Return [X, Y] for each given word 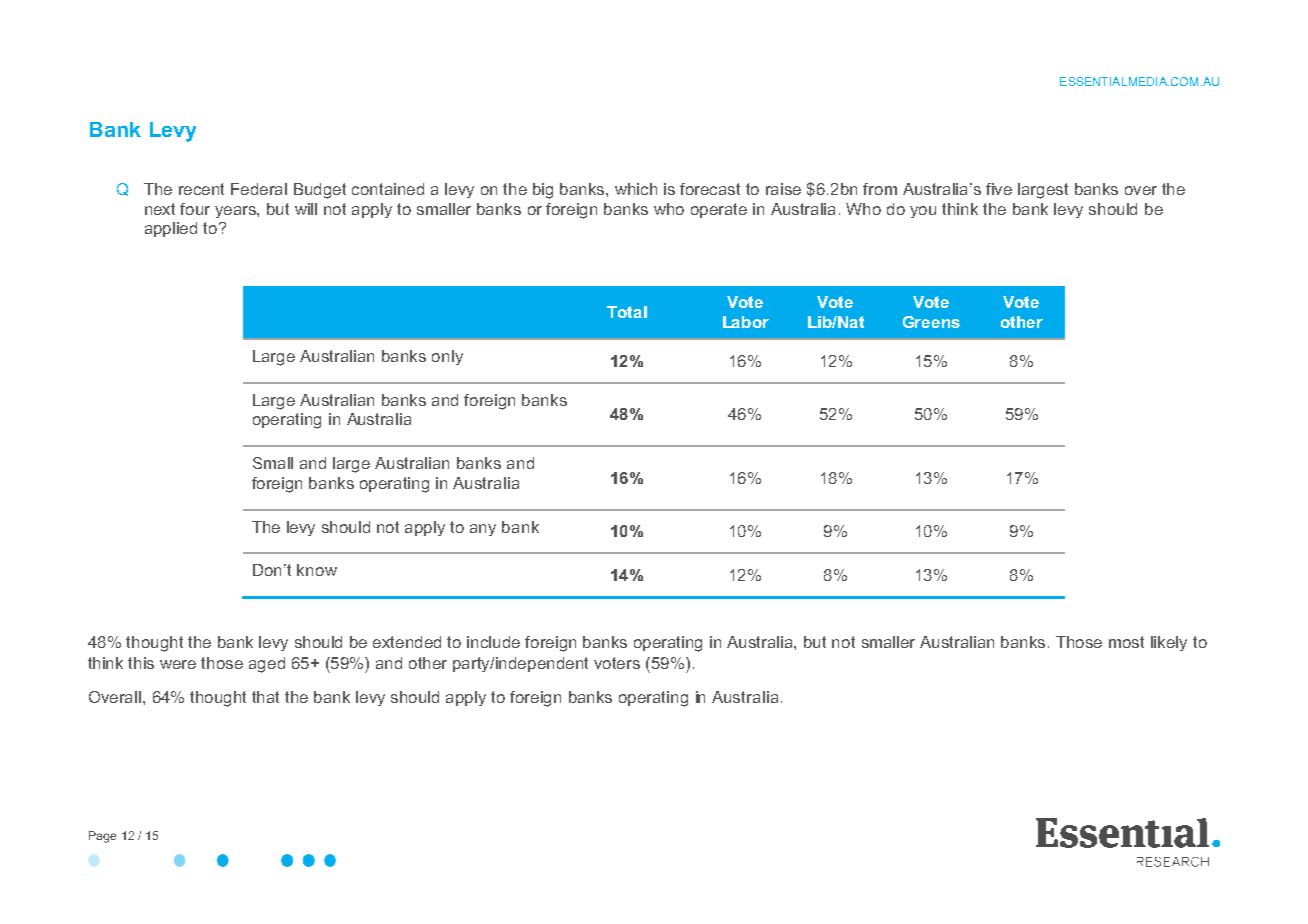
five [999, 189]
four [195, 209]
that [265, 697]
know [317, 570]
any [483, 530]
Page [102, 837]
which [636, 189]
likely [1169, 643]
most [1126, 642]
